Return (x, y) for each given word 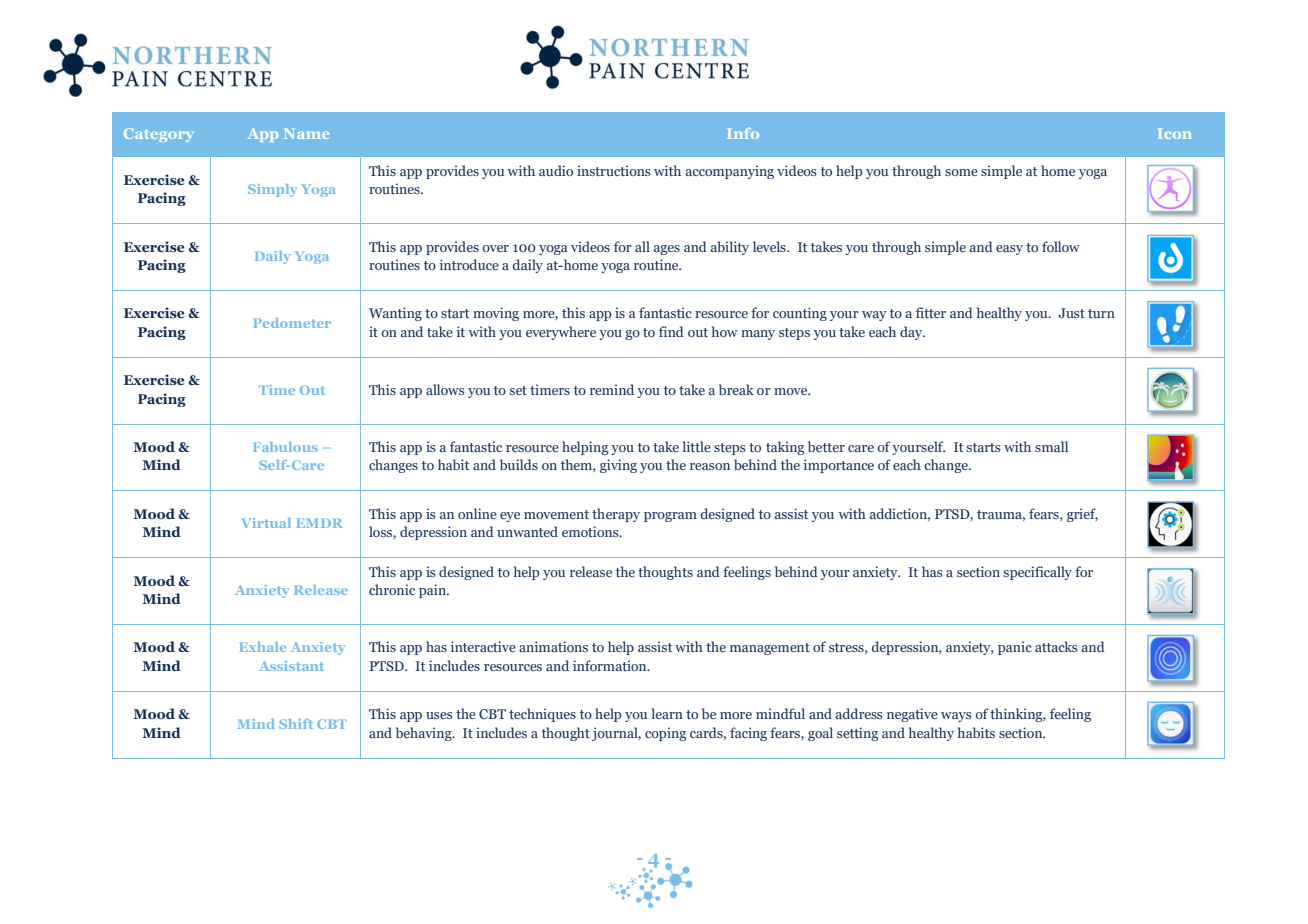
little (697, 446)
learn (667, 713)
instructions (613, 170)
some (961, 172)
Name (307, 133)
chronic (392, 589)
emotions (591, 531)
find (671, 331)
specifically (1037, 573)
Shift (296, 724)
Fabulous (285, 447)
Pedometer (292, 323)
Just (1071, 313)
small (1051, 446)
